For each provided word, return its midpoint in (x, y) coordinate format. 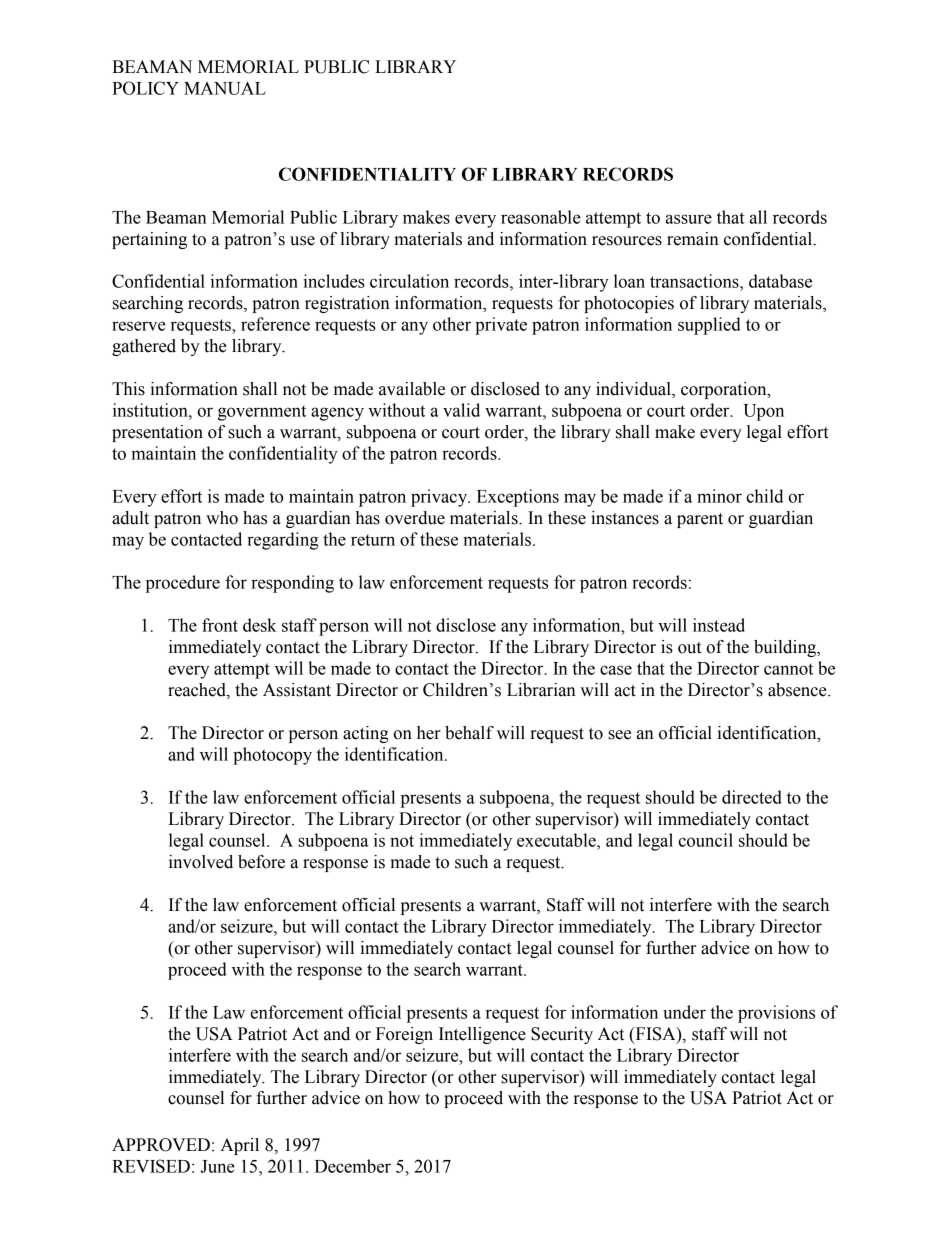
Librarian (541, 690)
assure (689, 219)
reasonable (541, 217)
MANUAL (225, 88)
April (239, 1146)
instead (719, 625)
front (220, 625)
